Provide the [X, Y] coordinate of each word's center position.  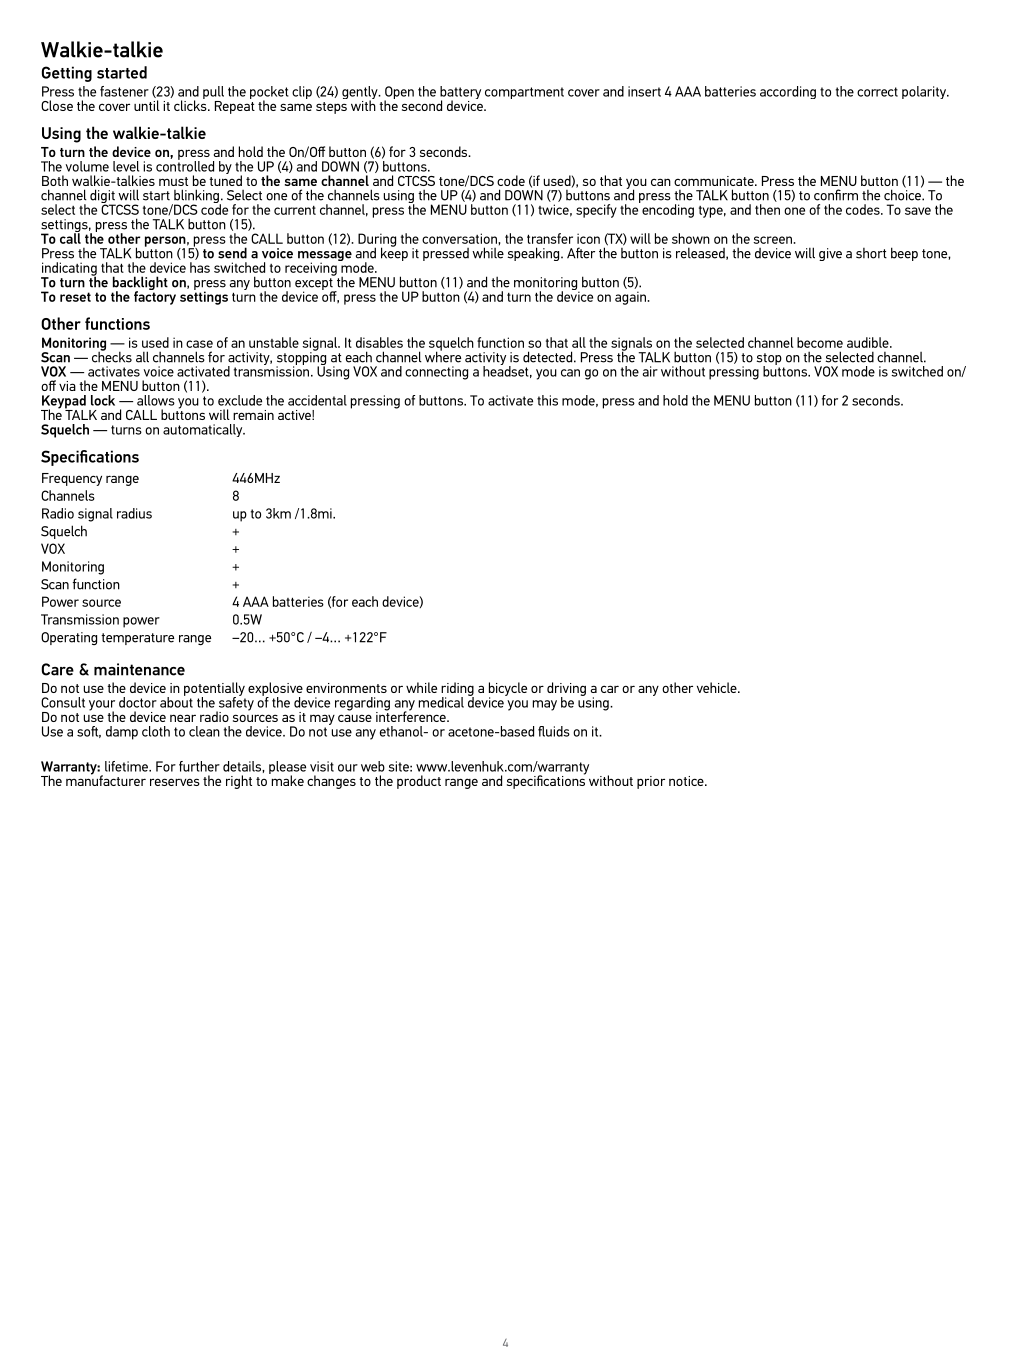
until [147, 105]
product [419, 782]
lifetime [127, 766]
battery [460, 94]
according [788, 92]
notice [687, 781]
